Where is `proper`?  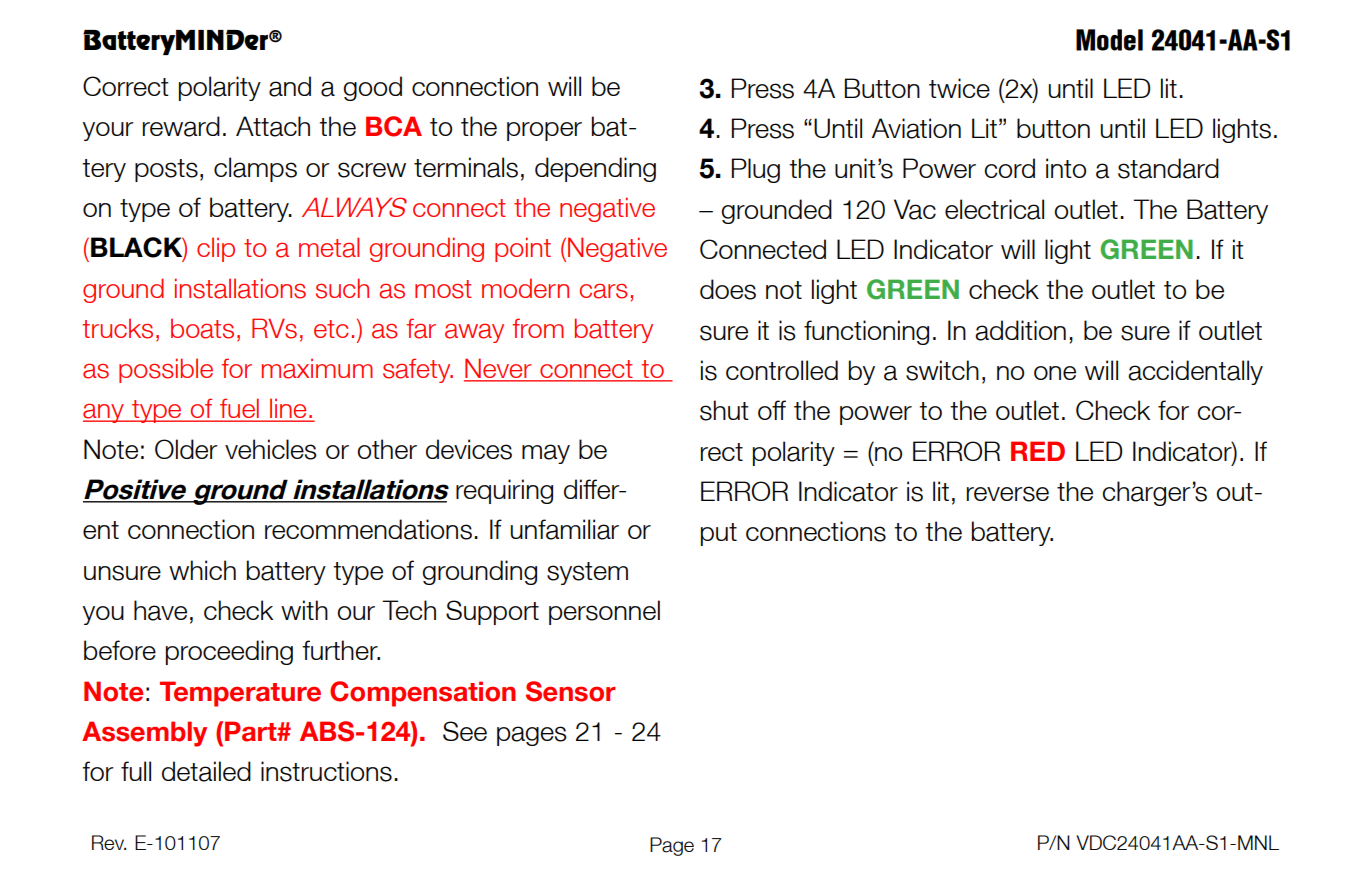
proper is located at coordinates (544, 131).
